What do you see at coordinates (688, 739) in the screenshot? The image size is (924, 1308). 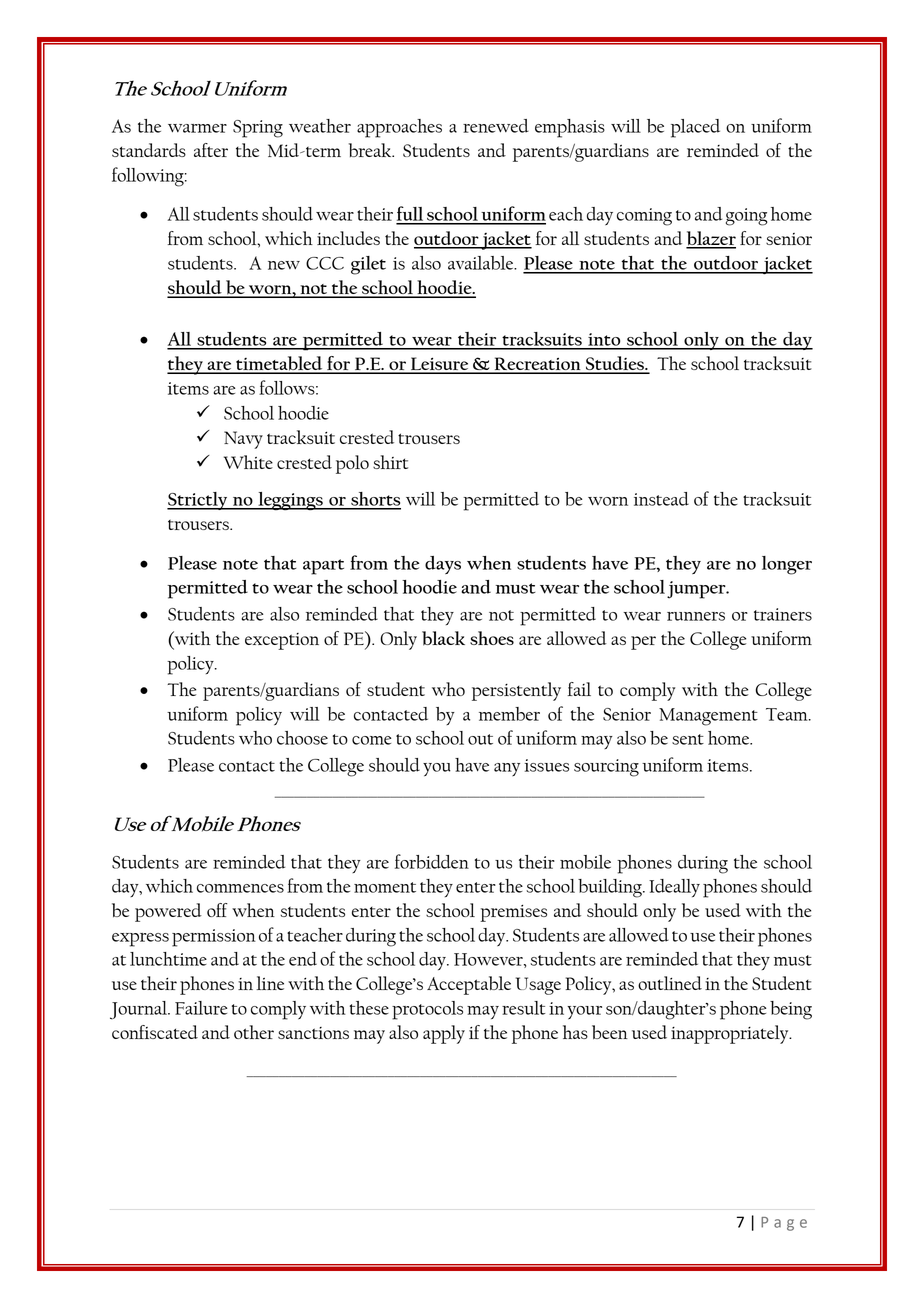 I see `sent` at bounding box center [688, 739].
